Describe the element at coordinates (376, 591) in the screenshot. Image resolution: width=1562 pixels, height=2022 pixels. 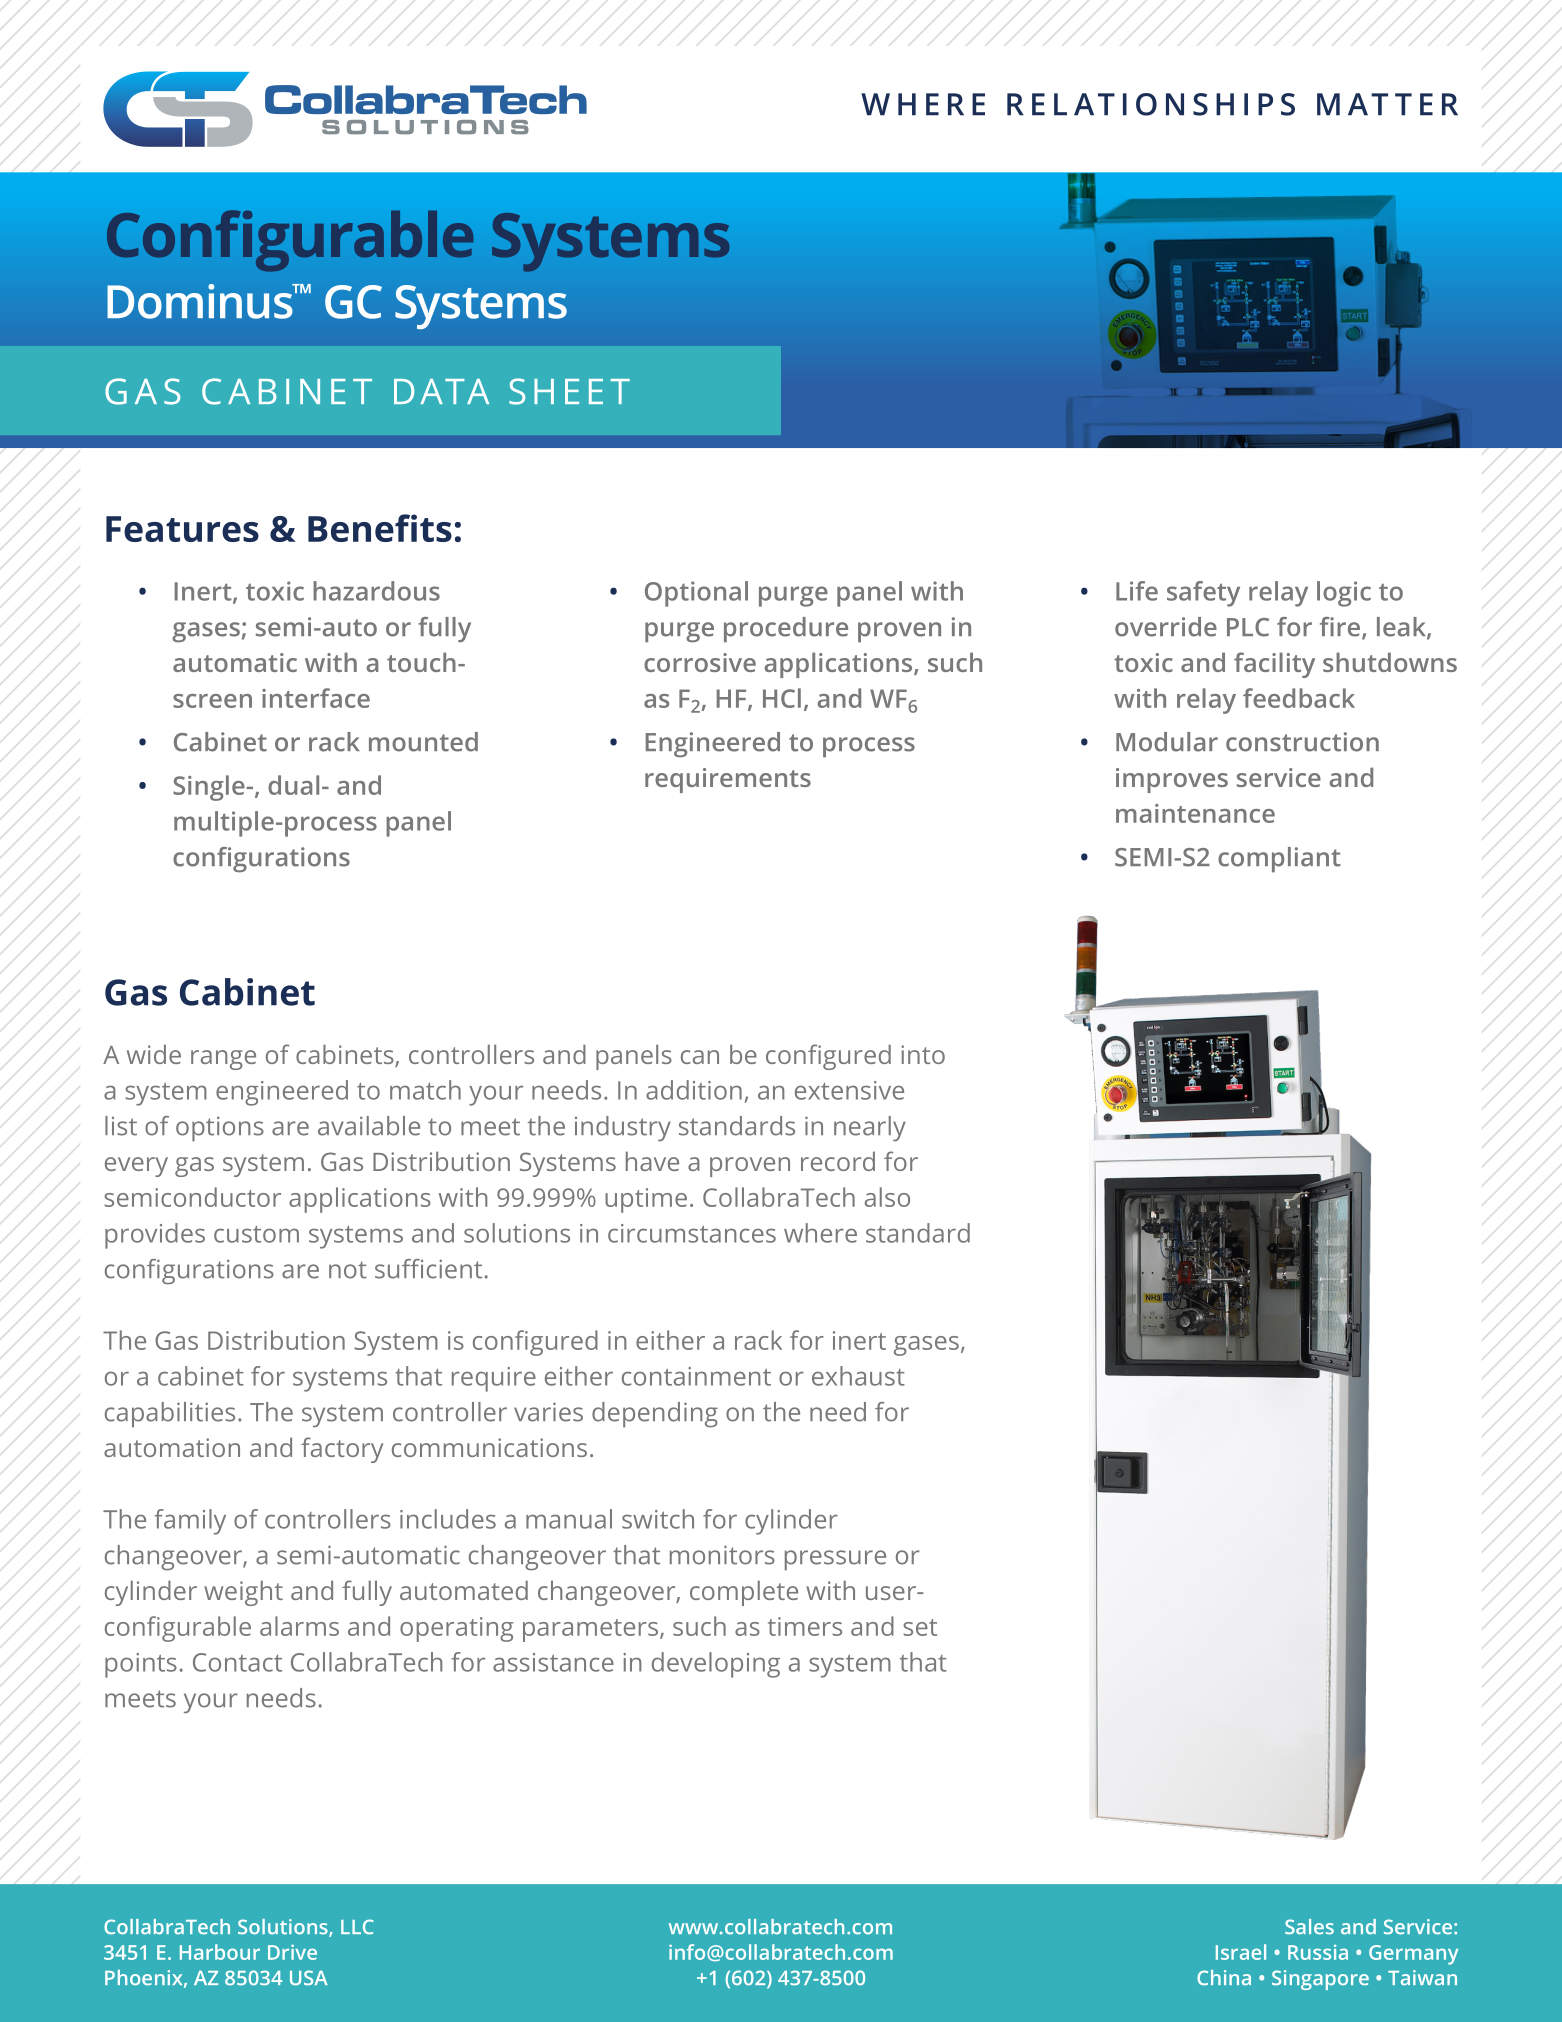
I see `hazardous` at that location.
